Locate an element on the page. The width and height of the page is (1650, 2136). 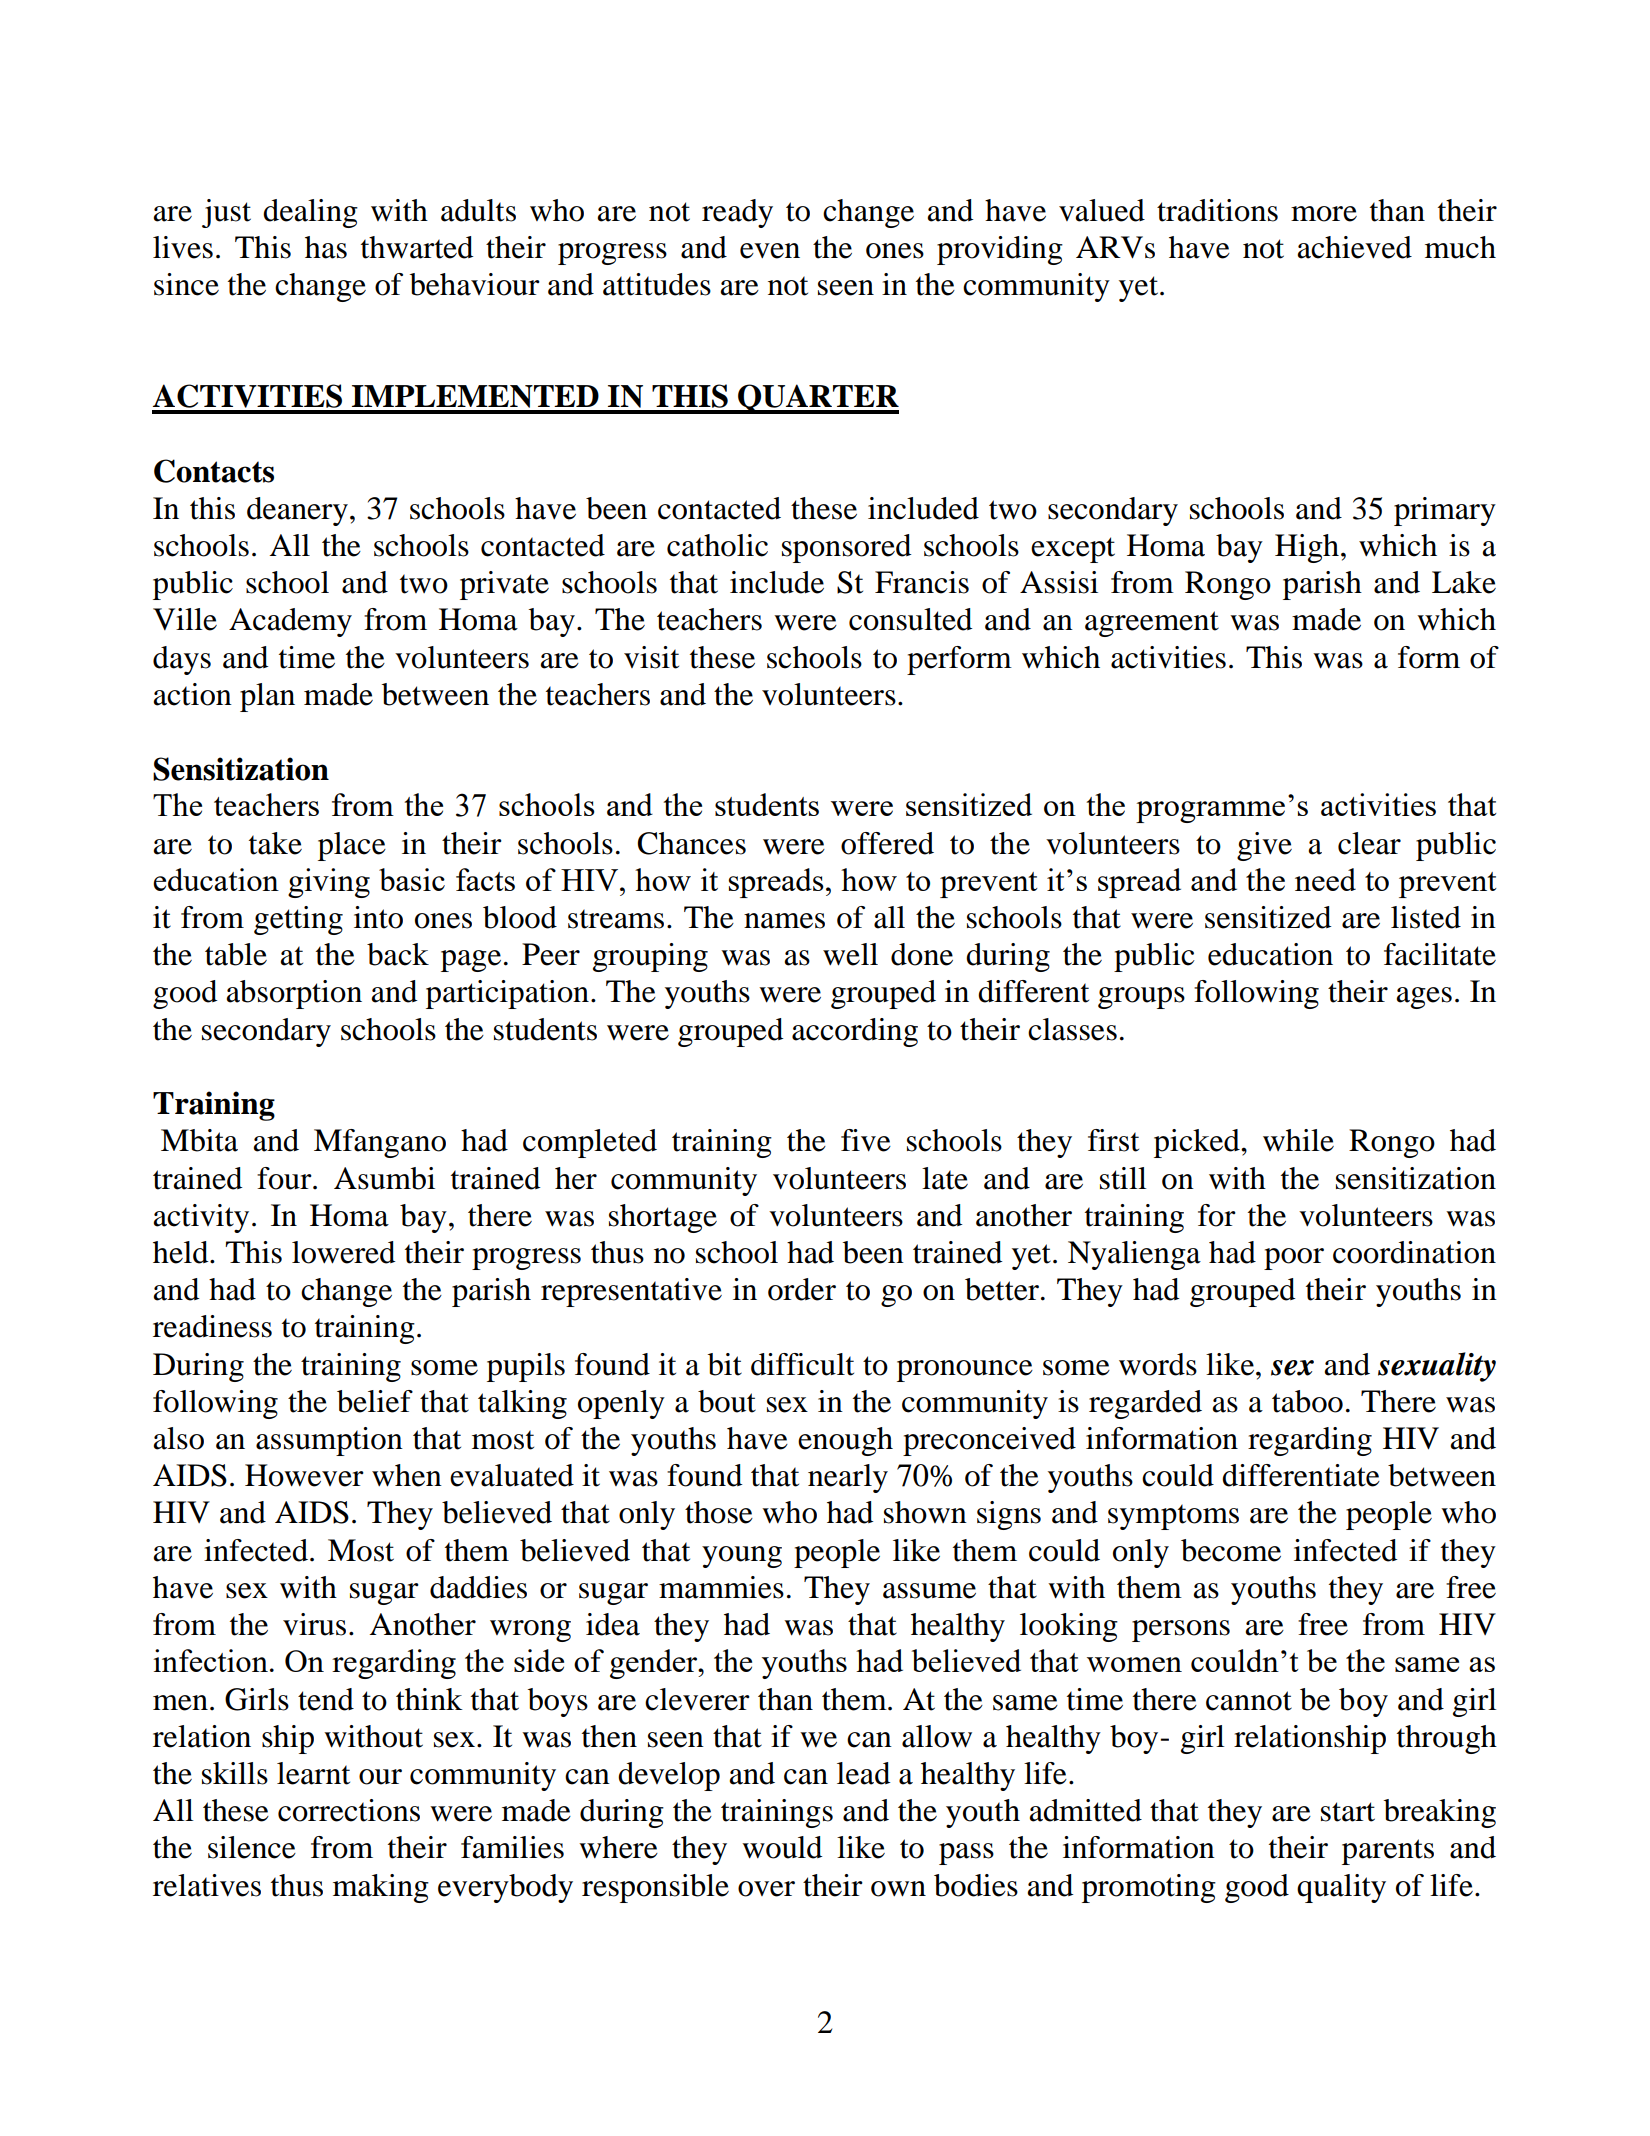
High is located at coordinates (1307, 548).
